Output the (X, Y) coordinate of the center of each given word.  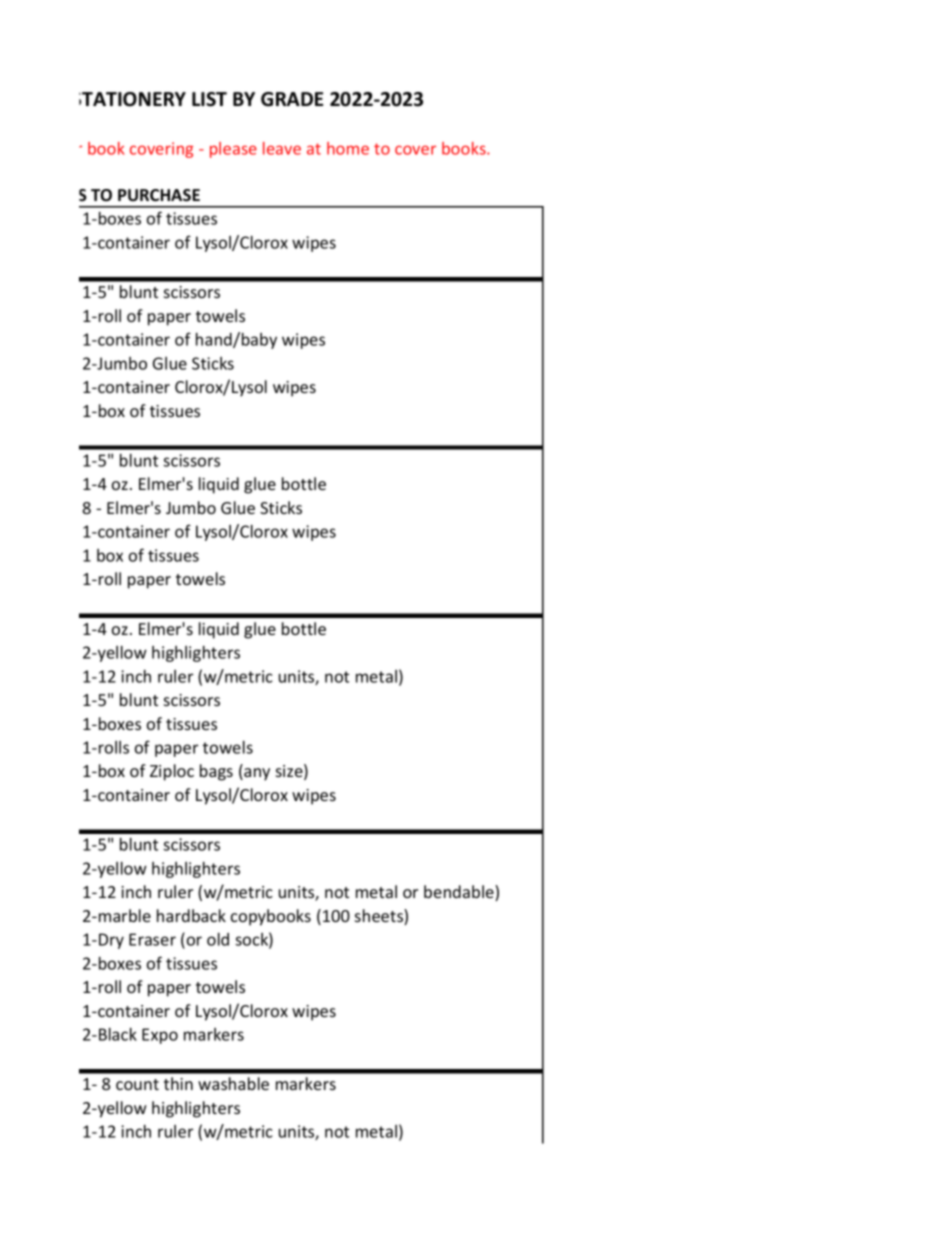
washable (233, 1083)
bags (216, 772)
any (256, 774)
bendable (460, 893)
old (218, 939)
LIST (209, 99)
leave (282, 148)
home (348, 148)
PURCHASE (159, 195)
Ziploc (172, 772)
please (233, 150)
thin (178, 1083)
